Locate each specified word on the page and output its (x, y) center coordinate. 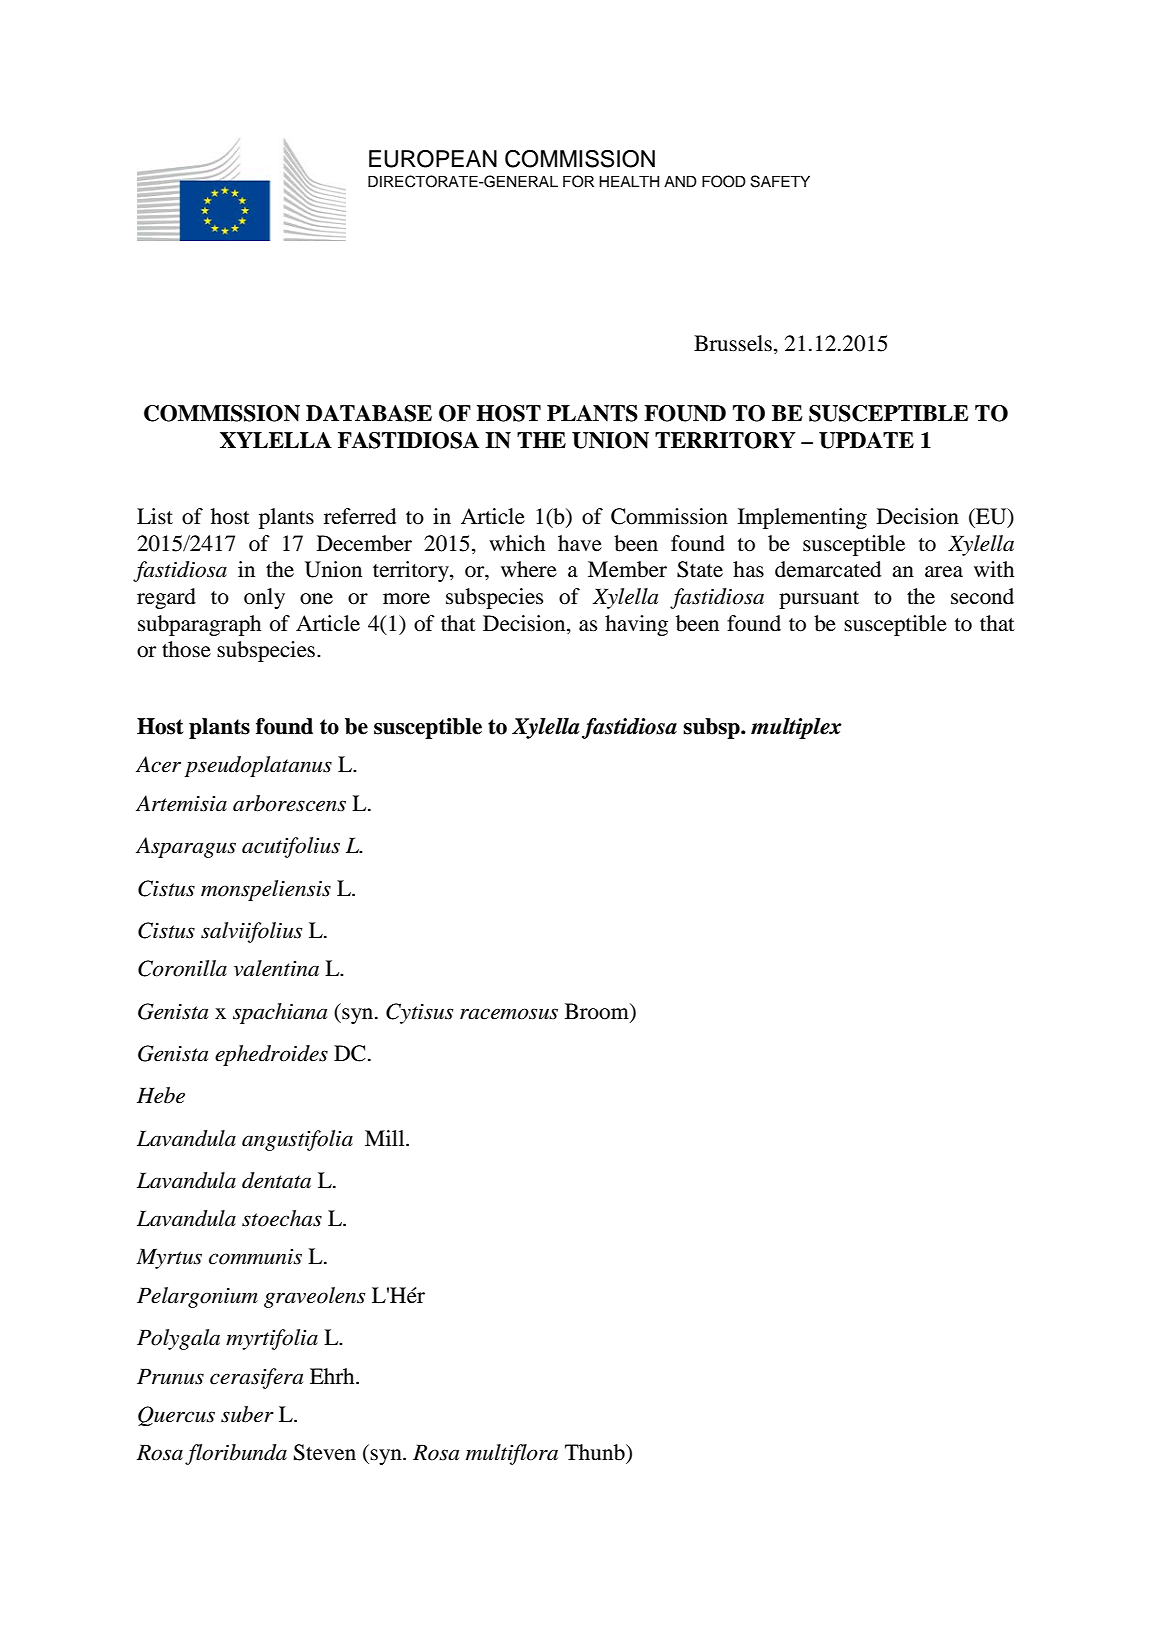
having (636, 625)
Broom (598, 1011)
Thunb (596, 1452)
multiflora (512, 1454)
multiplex (796, 728)
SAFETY (780, 181)
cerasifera (256, 1378)
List (155, 516)
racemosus (509, 1014)
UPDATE (866, 440)
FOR (578, 181)
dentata (276, 1180)
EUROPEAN (433, 159)
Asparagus (186, 847)
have (580, 543)
